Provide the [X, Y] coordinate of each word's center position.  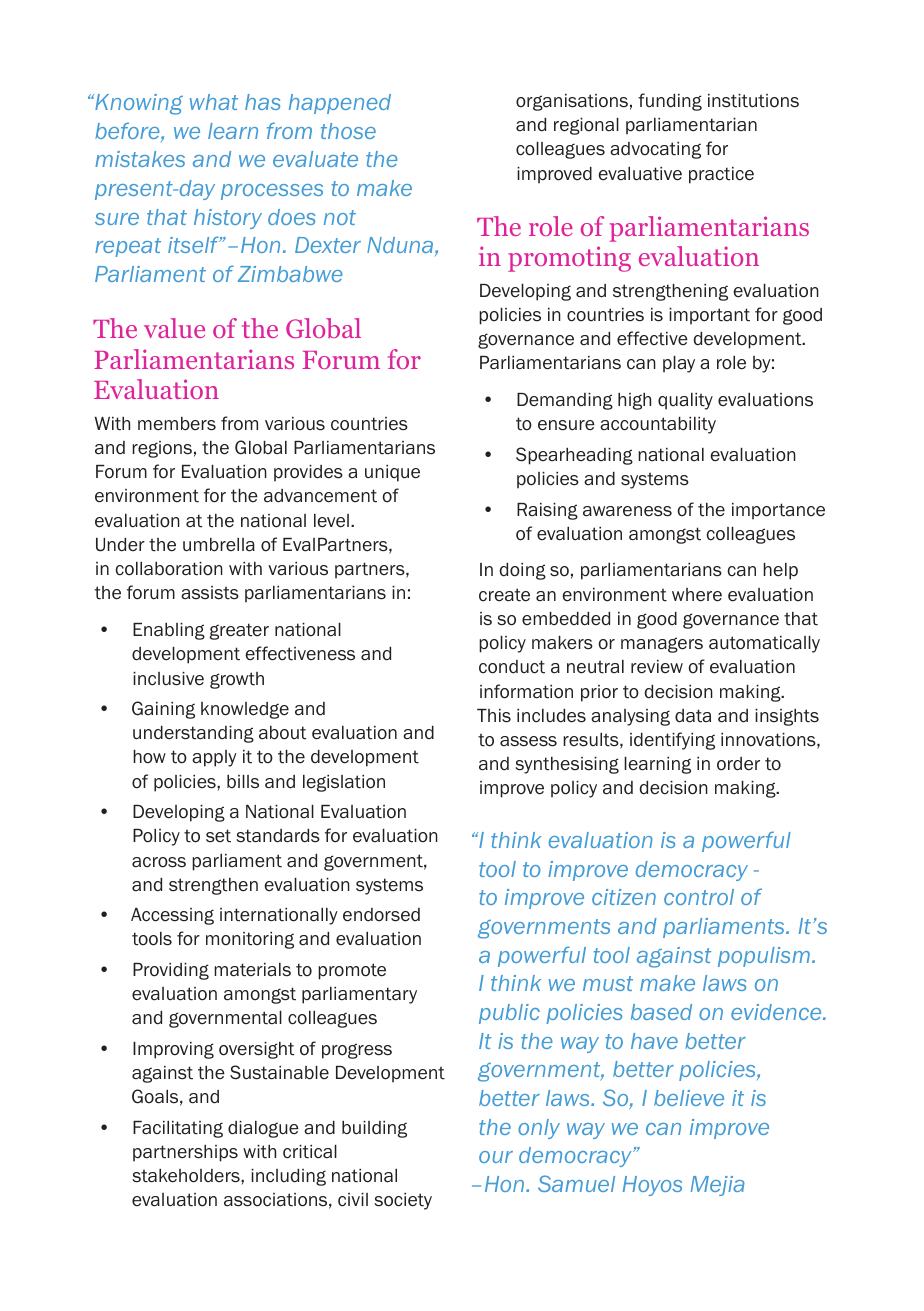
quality [685, 401]
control [699, 897]
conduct [512, 667]
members [177, 424]
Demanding [565, 401]
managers [662, 645]
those [348, 131]
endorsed [381, 915]
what [214, 102]
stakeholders [187, 1176]
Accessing [172, 916]
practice [721, 175]
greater [239, 631]
